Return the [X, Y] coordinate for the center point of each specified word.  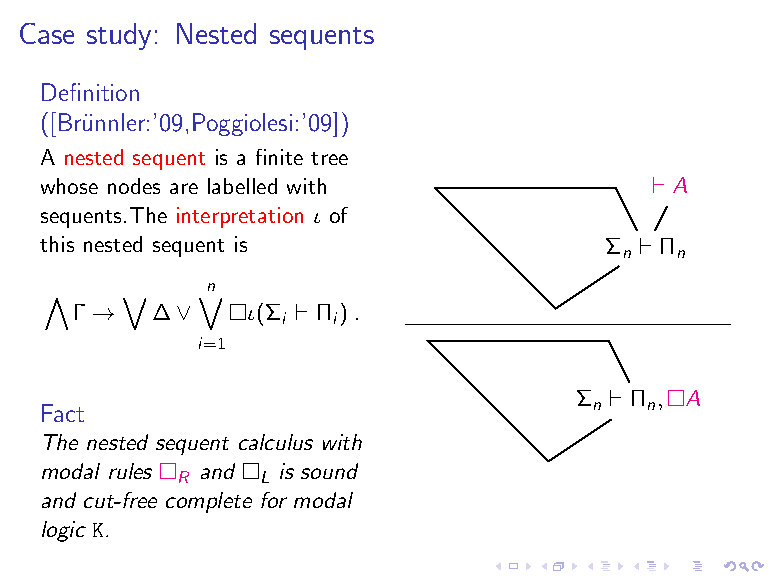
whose [69, 186]
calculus [276, 442]
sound [329, 471]
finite [279, 157]
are [184, 188]
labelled [242, 186]
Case [47, 33]
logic [64, 531]
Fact [63, 413]
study [119, 36]
